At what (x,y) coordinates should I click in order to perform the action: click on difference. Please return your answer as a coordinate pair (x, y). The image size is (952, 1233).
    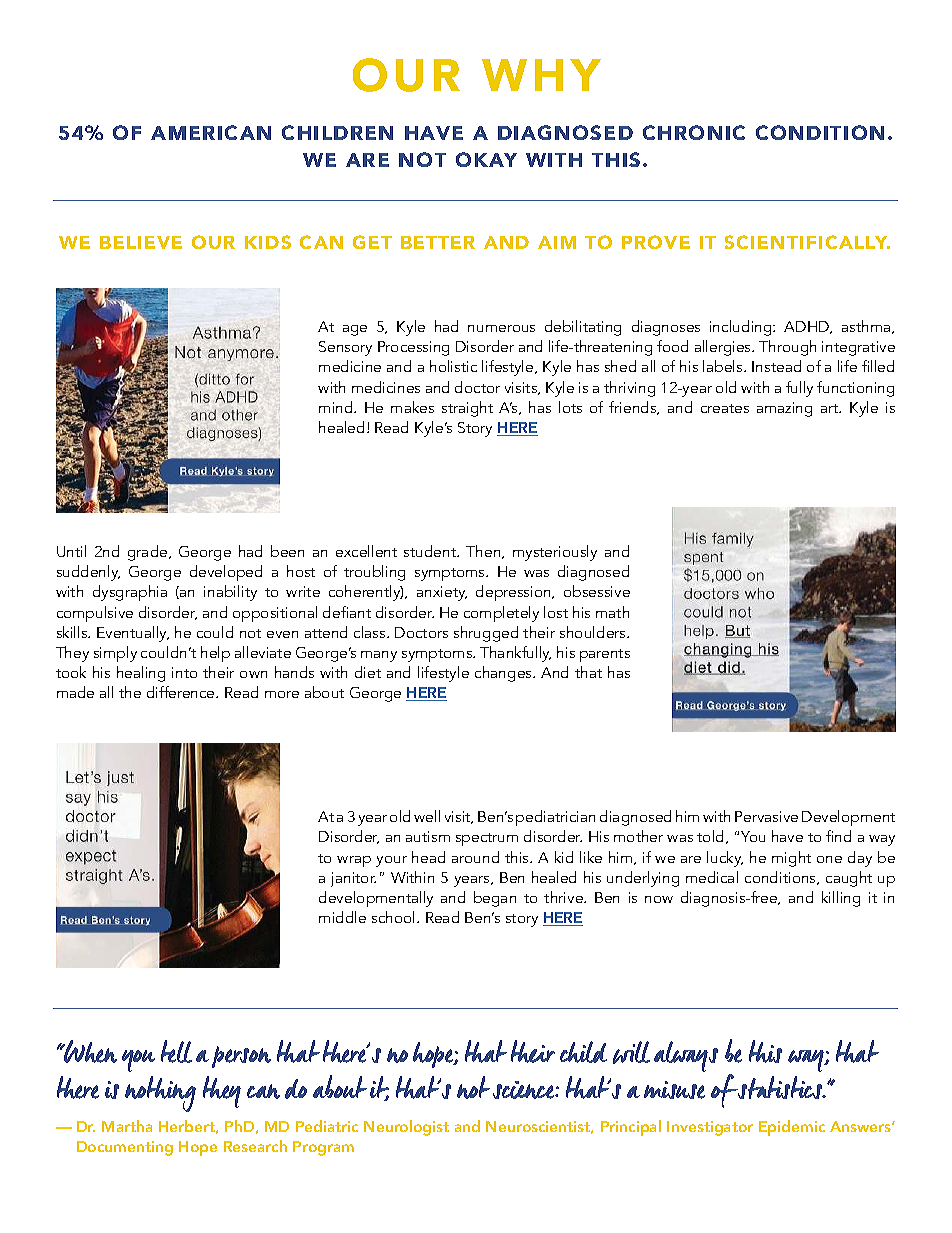
    Looking at the image, I should click on (182, 692).
